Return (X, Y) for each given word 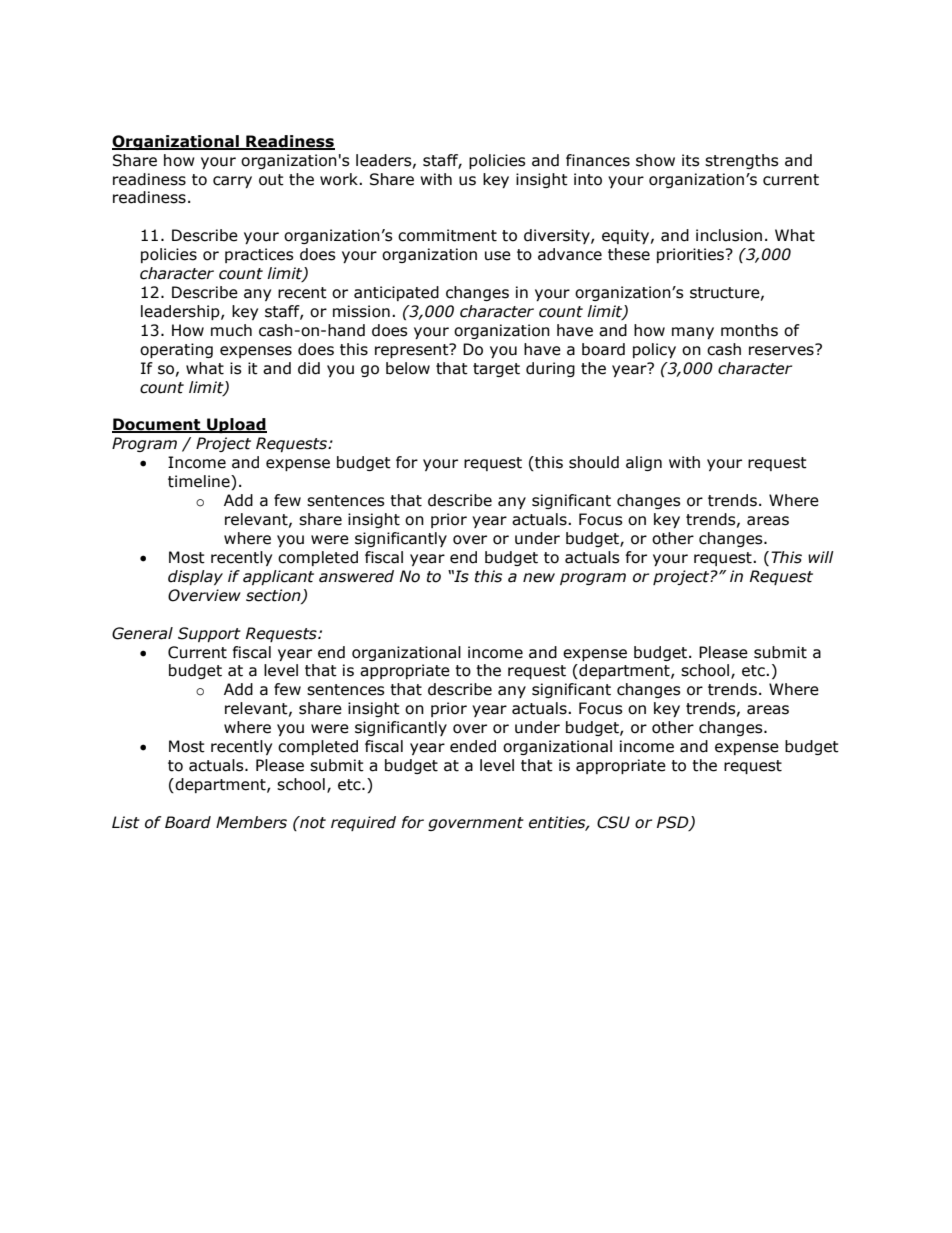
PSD (674, 823)
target (496, 370)
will (821, 557)
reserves (782, 350)
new (539, 578)
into (588, 179)
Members (251, 822)
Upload (236, 425)
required (363, 823)
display (195, 577)
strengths (742, 161)
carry (232, 182)
